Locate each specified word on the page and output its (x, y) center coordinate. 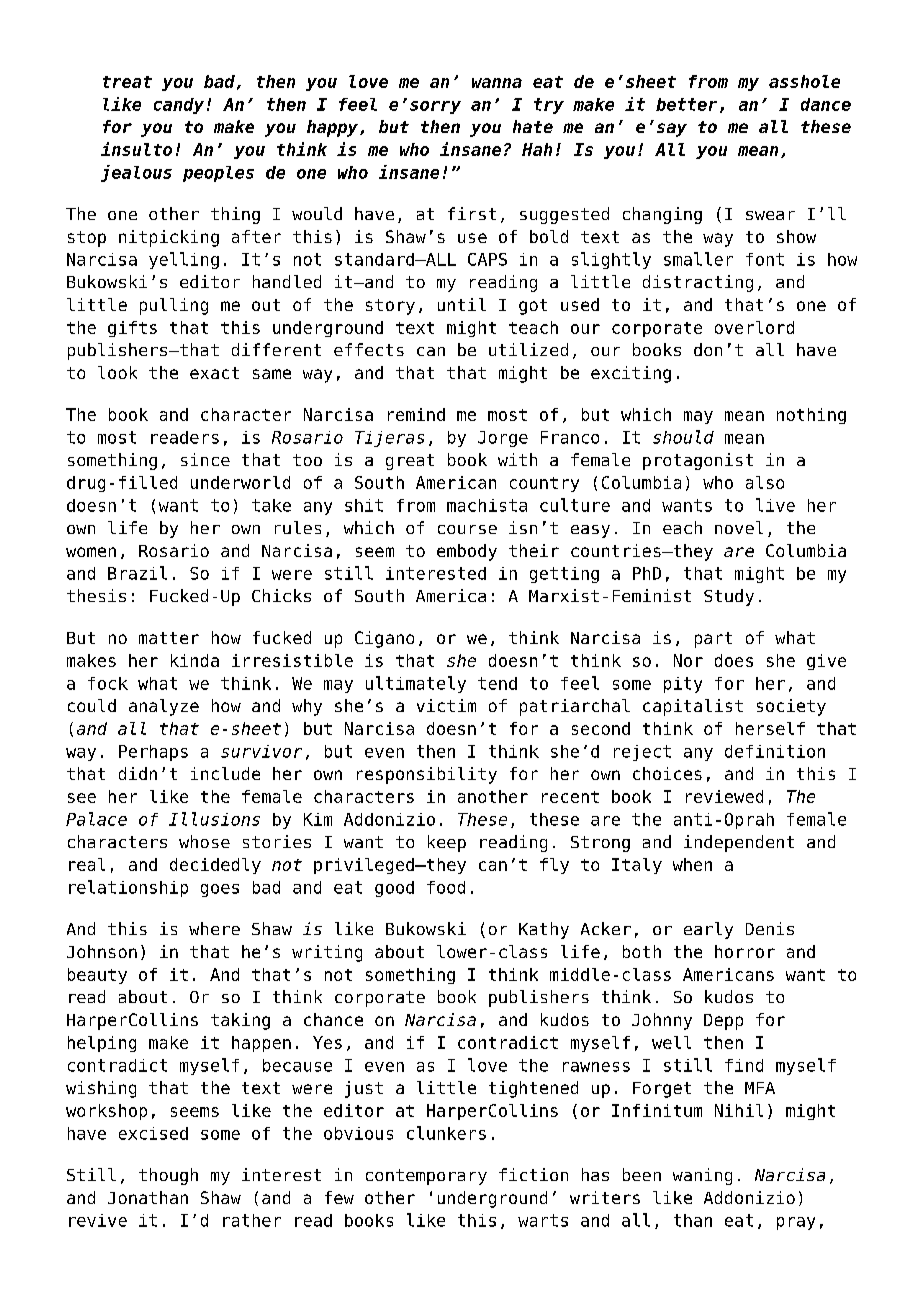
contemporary (426, 1177)
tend (497, 683)
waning (702, 1176)
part (713, 640)
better (686, 104)
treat (127, 82)
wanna (497, 83)
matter (169, 638)
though (168, 1176)
